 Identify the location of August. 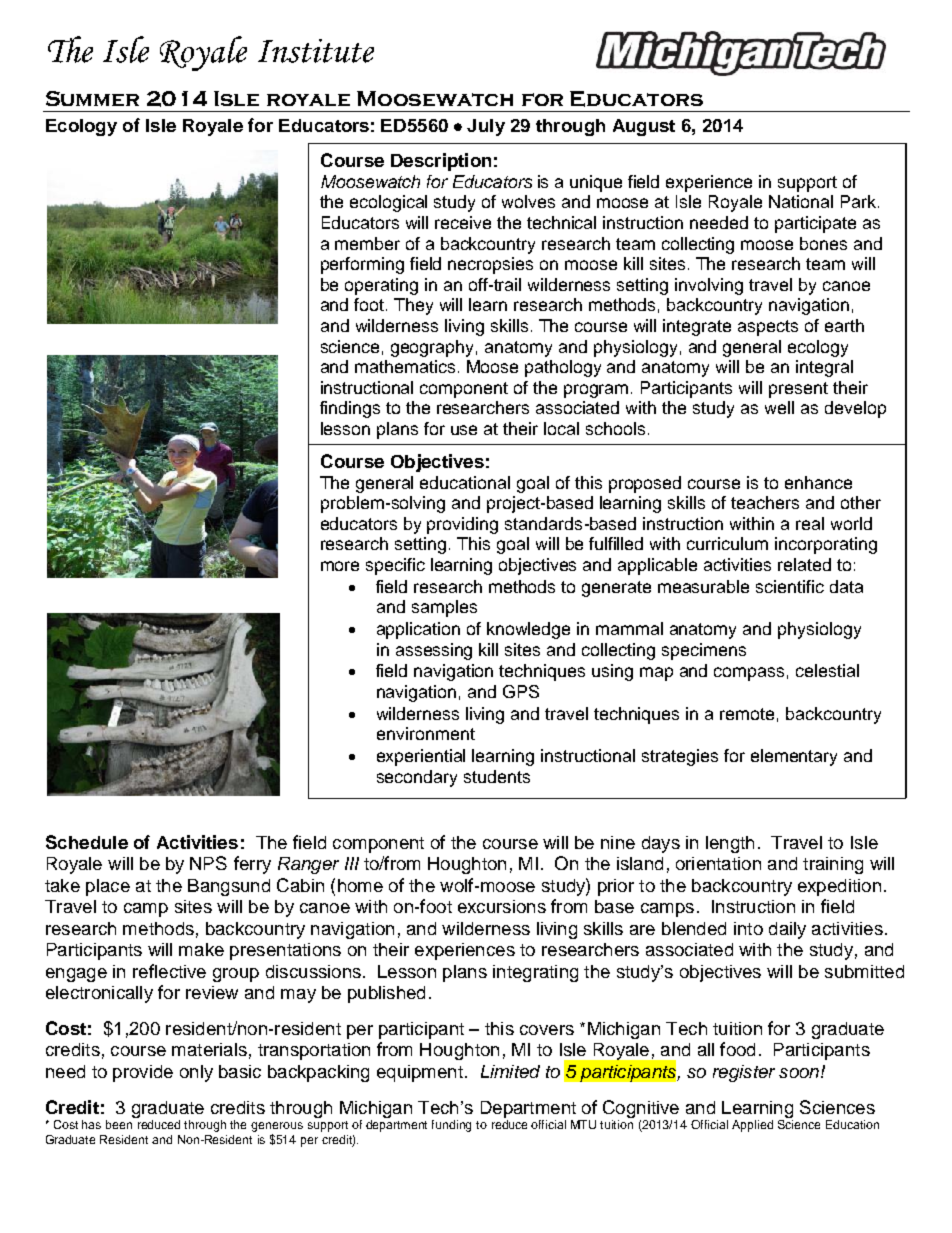
(644, 127).
